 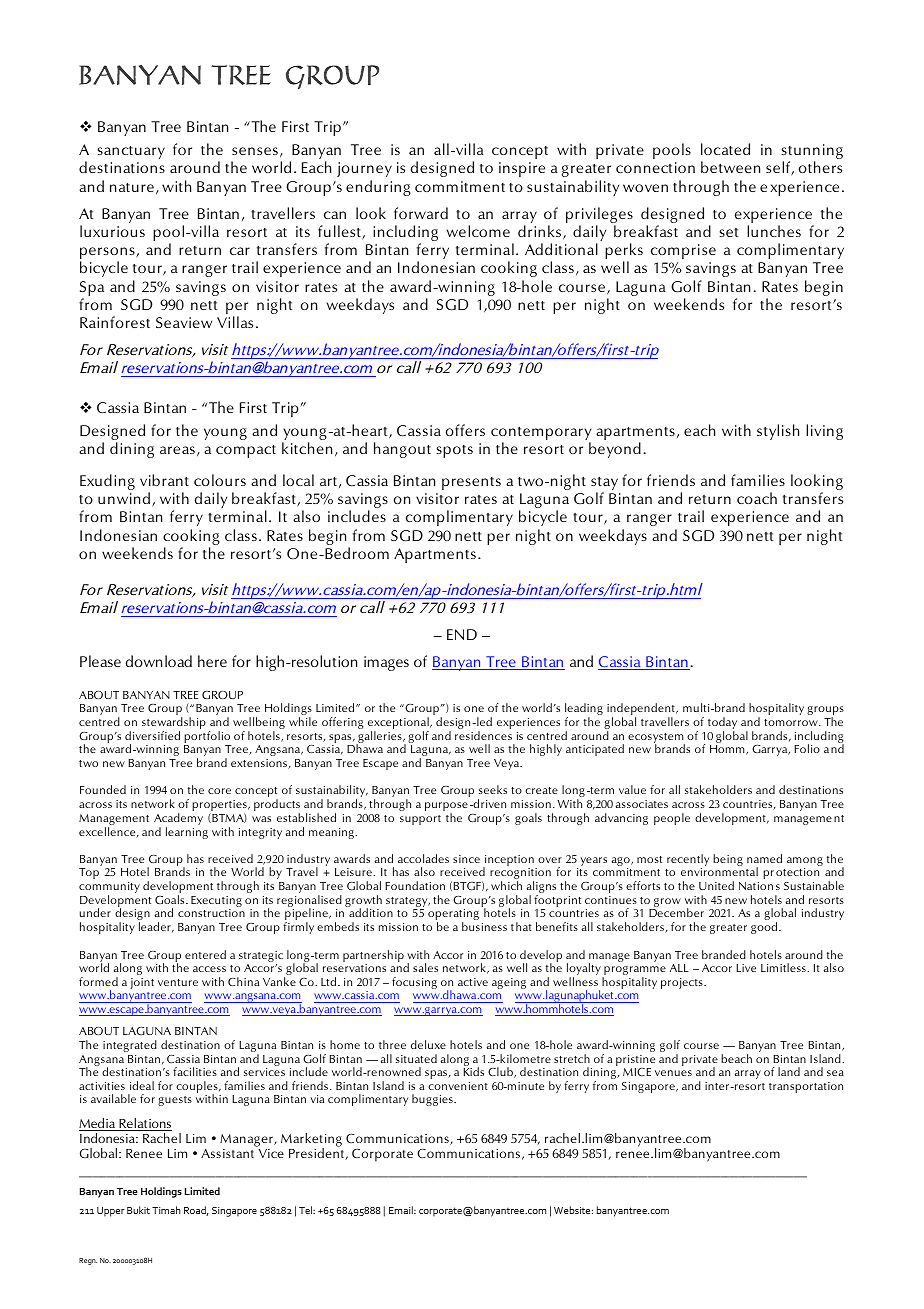 I want to click on stylish, so click(x=778, y=432).
